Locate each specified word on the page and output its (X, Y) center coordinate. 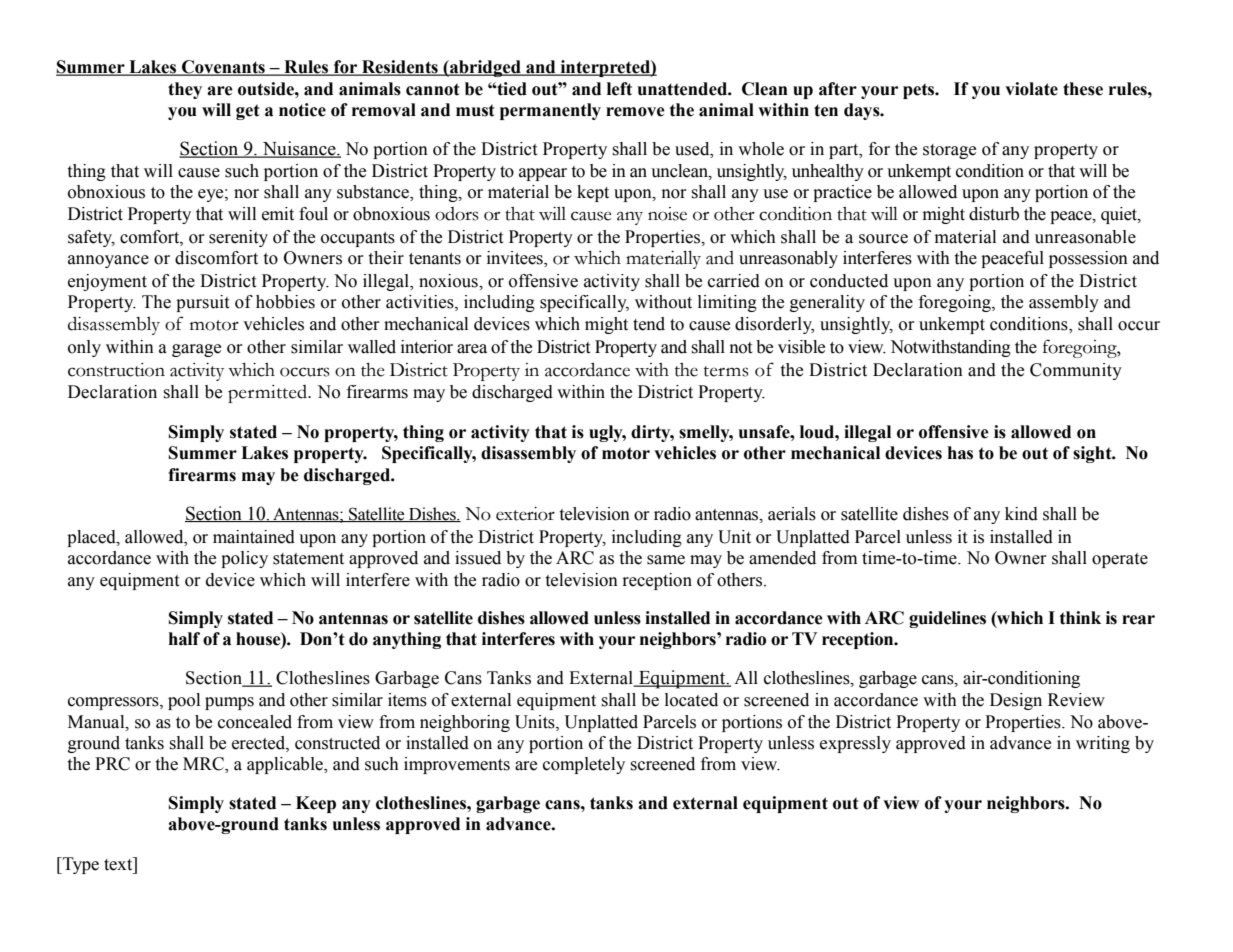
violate (1031, 89)
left (619, 89)
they (185, 90)
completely (584, 765)
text (119, 864)
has (960, 453)
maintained (254, 537)
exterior (525, 514)
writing (1103, 744)
